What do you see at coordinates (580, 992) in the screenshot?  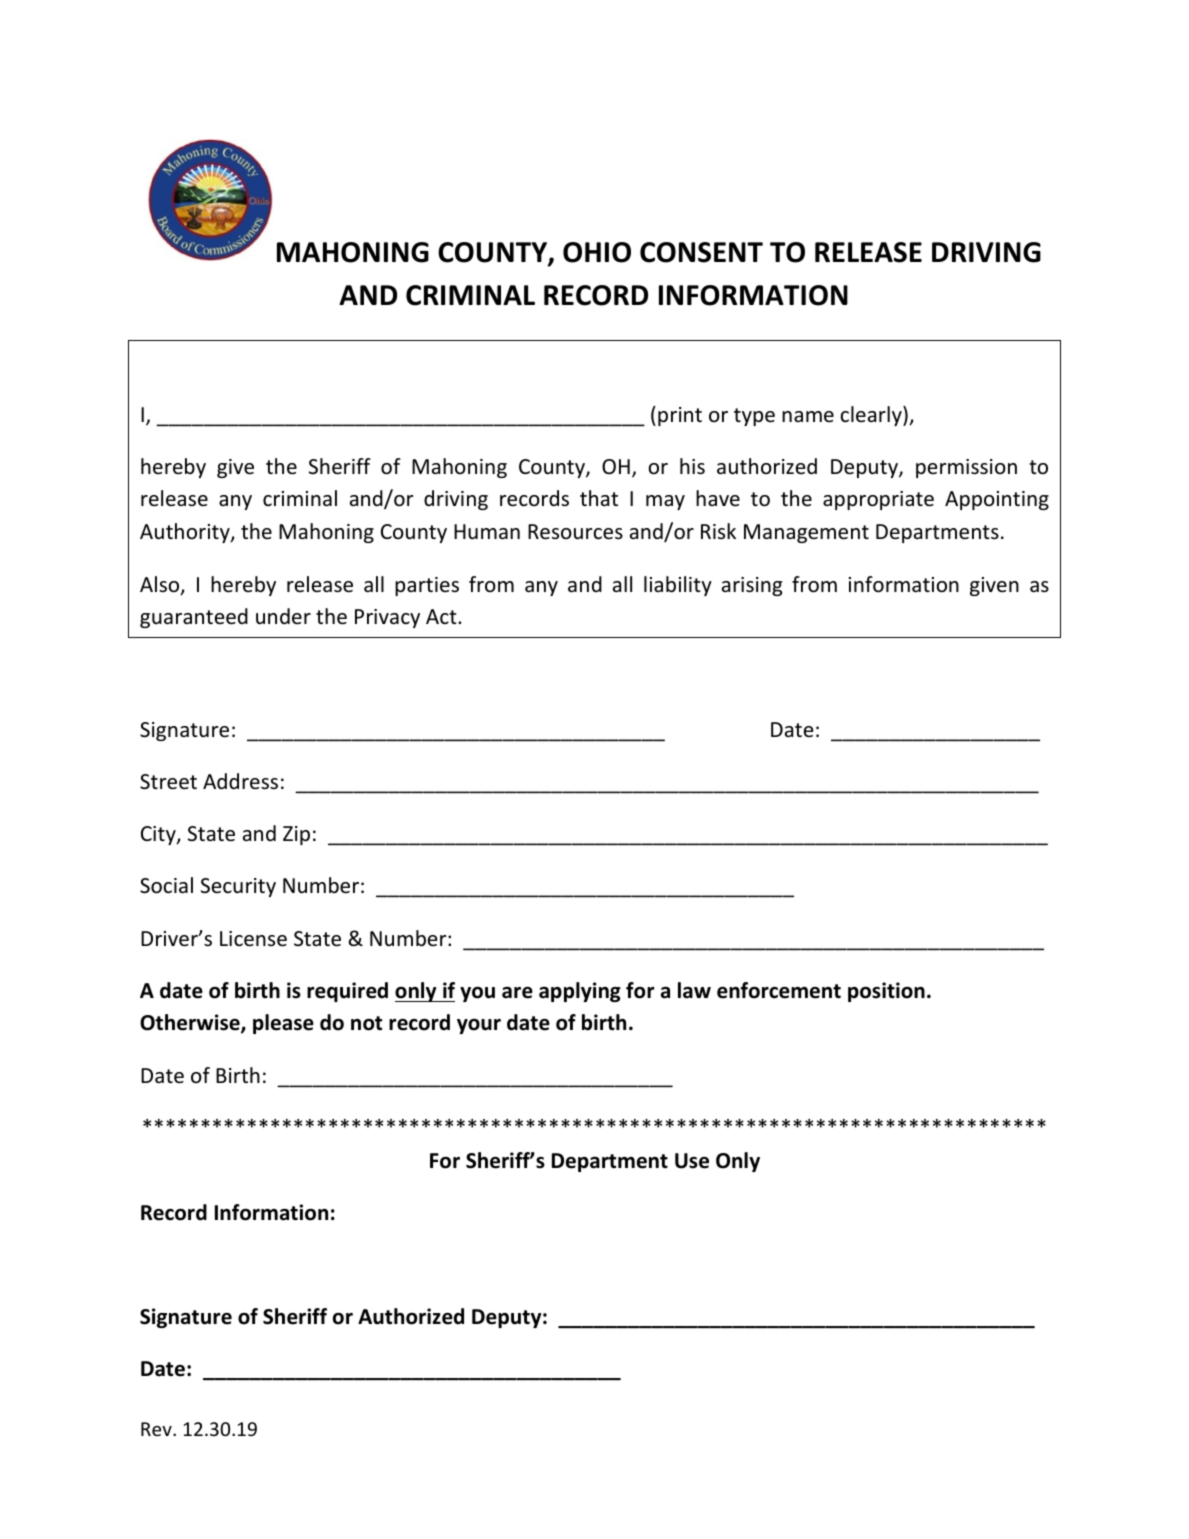 I see `applying` at bounding box center [580, 992].
